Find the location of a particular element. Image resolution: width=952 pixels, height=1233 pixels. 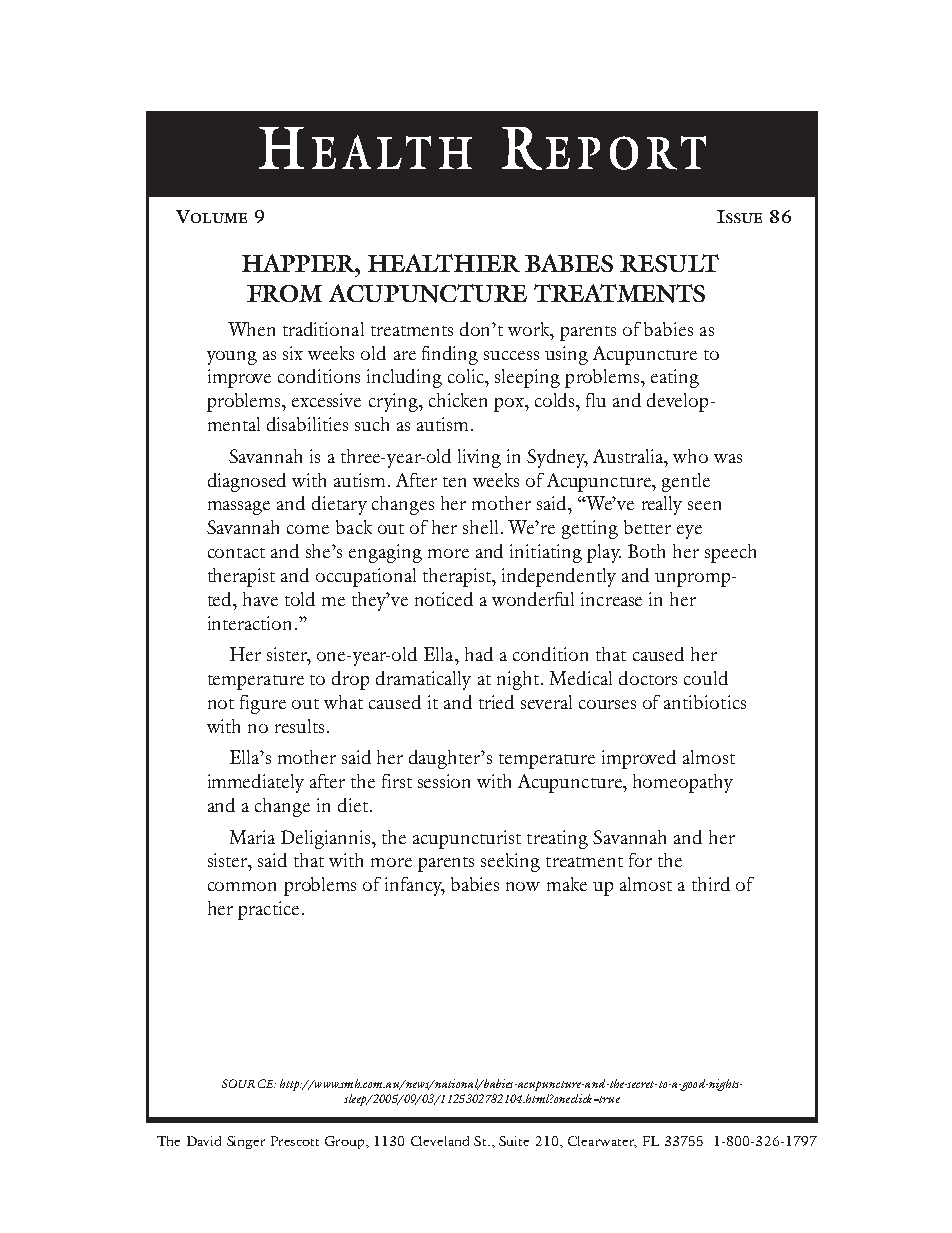

Maria is located at coordinates (252, 837).
